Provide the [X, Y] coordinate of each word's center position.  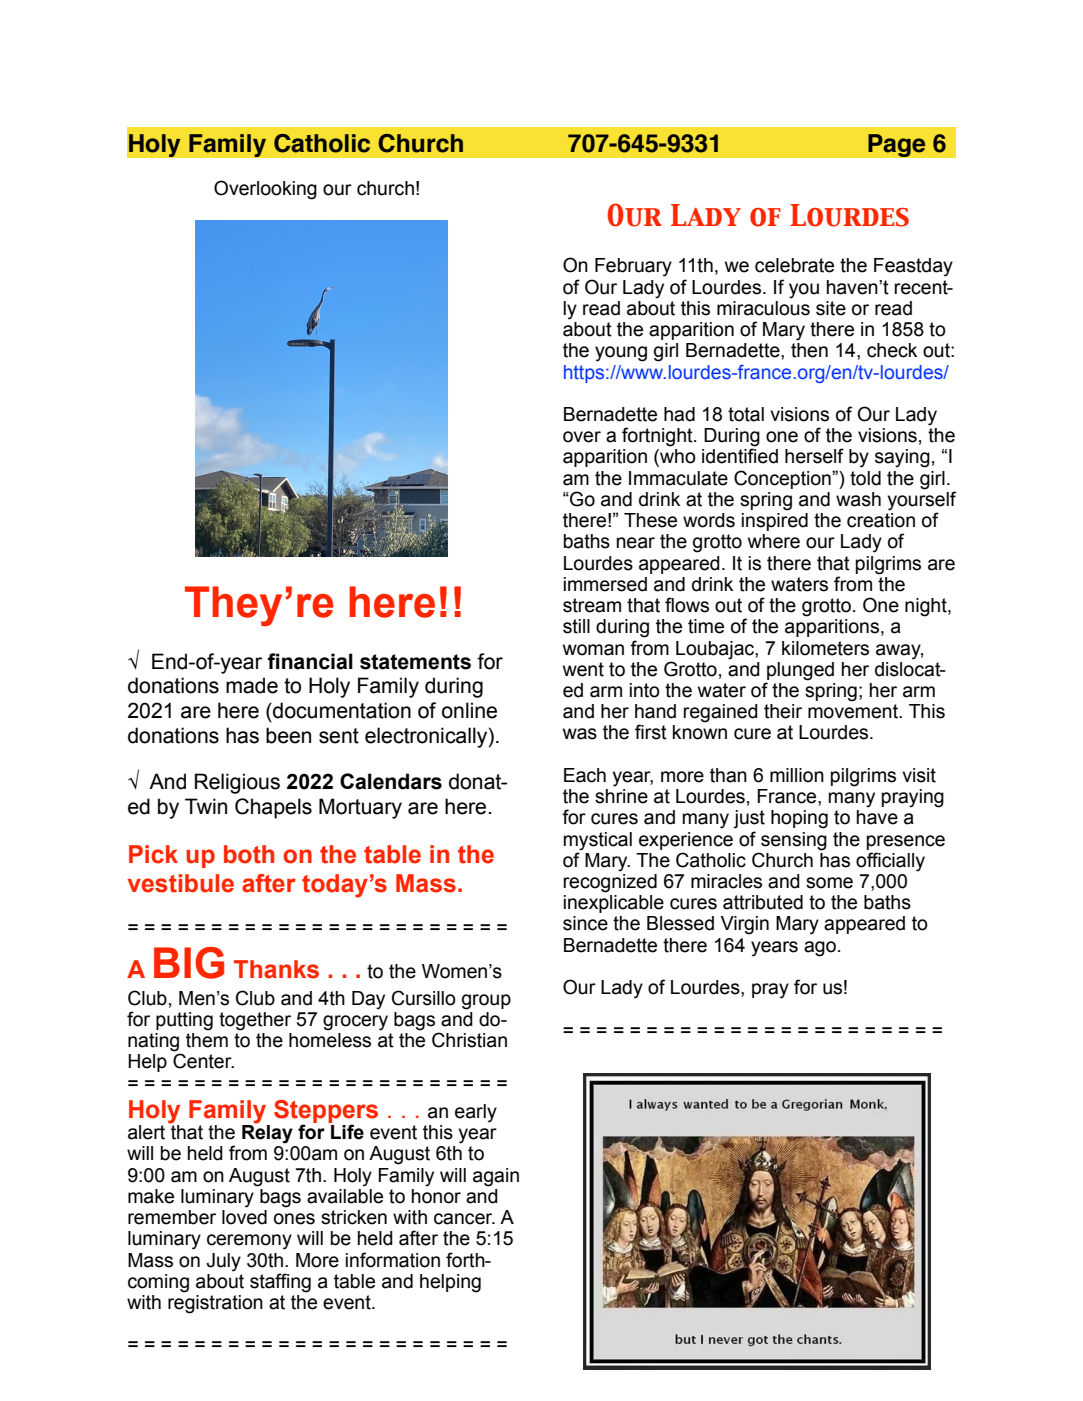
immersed [605, 584]
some [829, 883]
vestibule [180, 883]
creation [881, 520]
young [621, 354]
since [585, 923]
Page [897, 145]
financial [310, 661]
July [223, 1262]
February [633, 267]
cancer [464, 1219]
